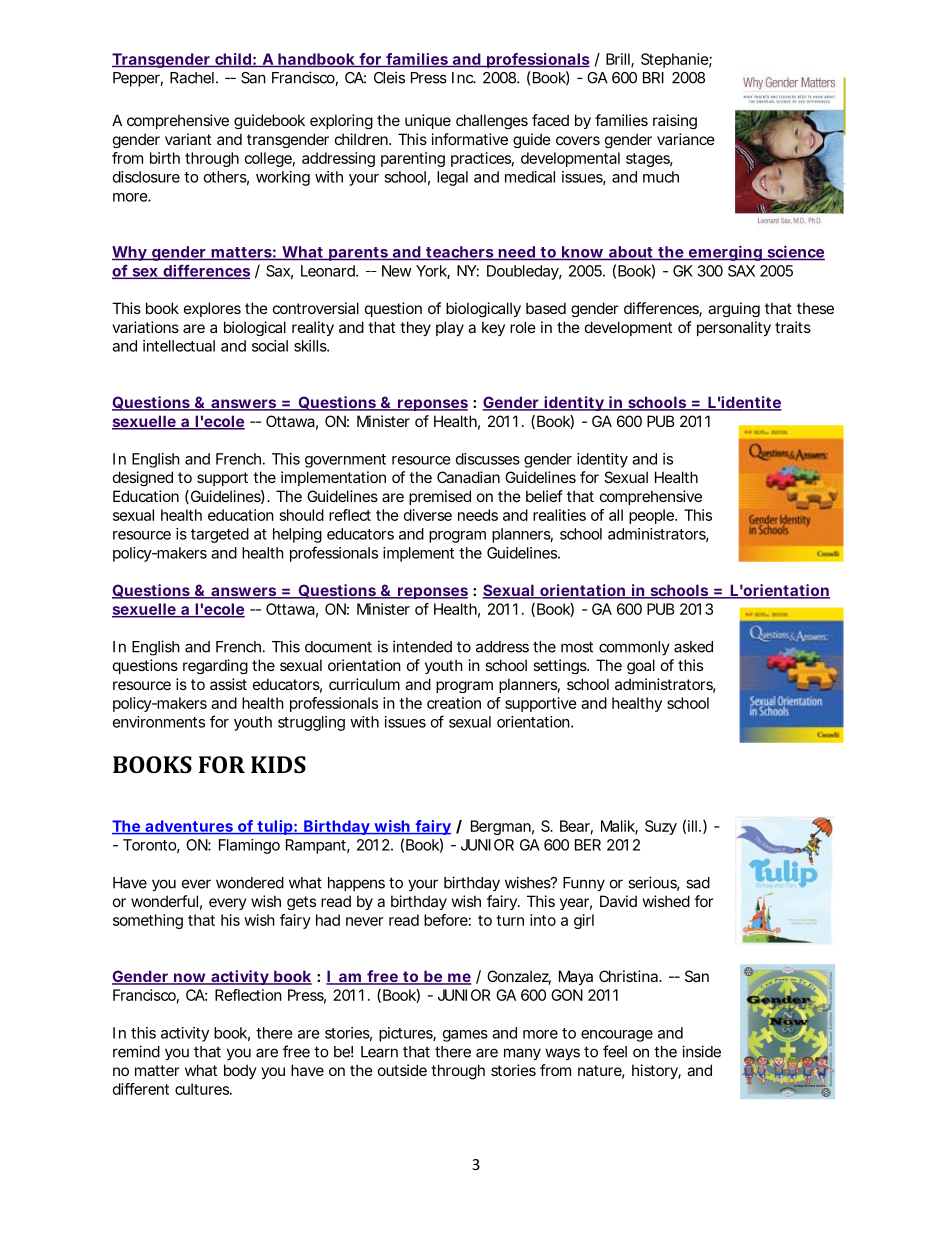  What do you see at coordinates (465, 1036) in the screenshot?
I see `games` at bounding box center [465, 1036].
